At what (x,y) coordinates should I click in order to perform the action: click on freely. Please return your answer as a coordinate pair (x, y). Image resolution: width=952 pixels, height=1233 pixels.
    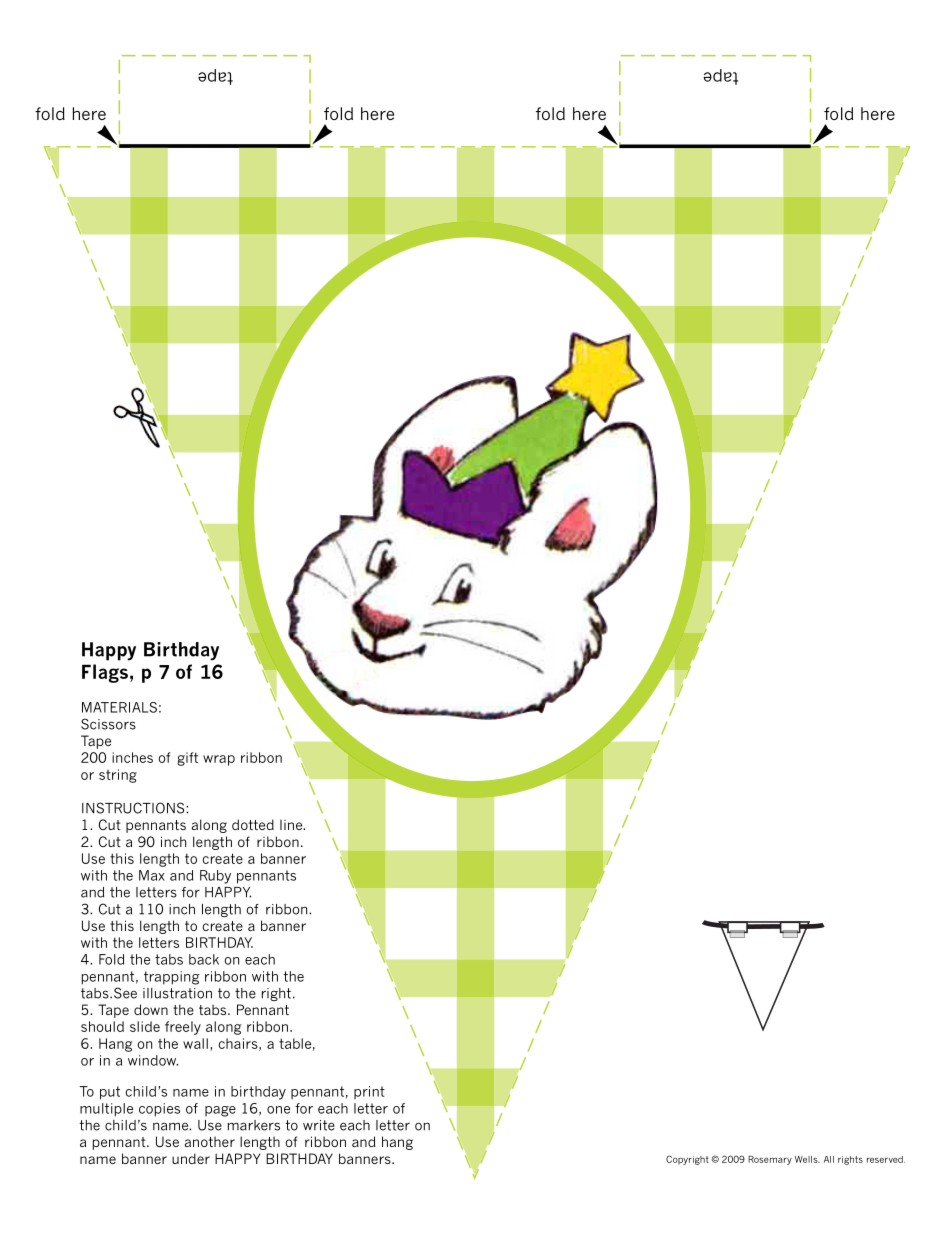
    Looking at the image, I should click on (183, 1028).
